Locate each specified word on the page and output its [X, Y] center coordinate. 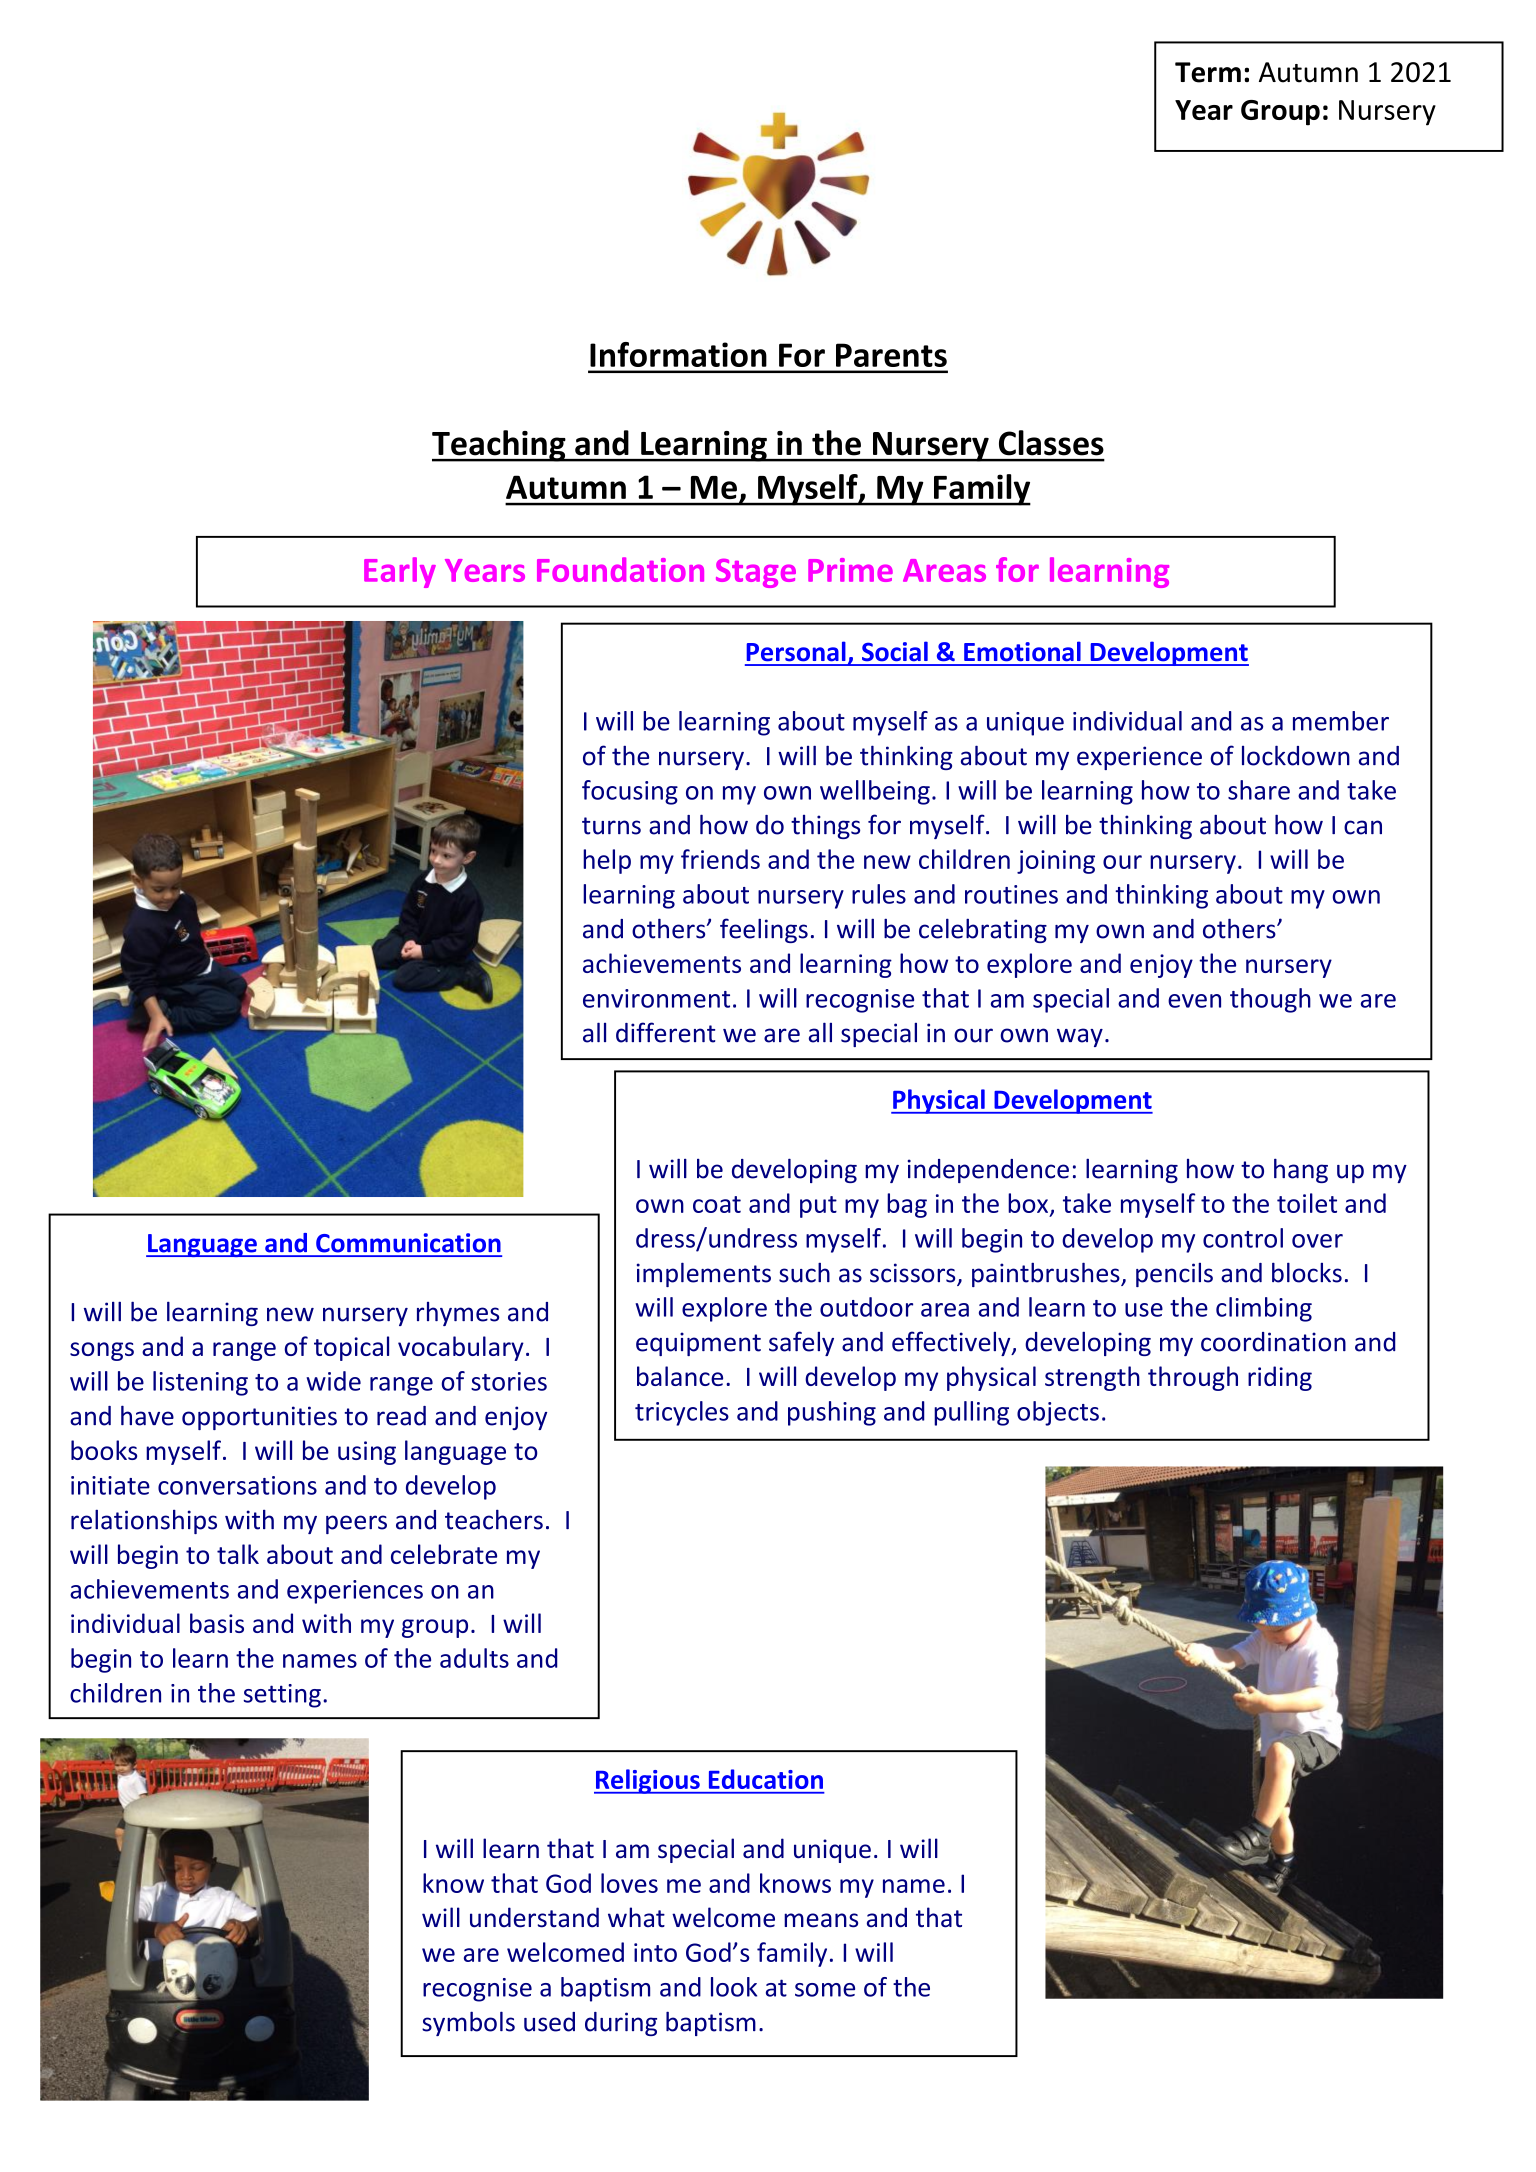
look [734, 1987]
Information [678, 354]
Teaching [500, 446]
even [1194, 1001]
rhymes [458, 1314]
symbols [468, 2023]
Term [1208, 72]
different [665, 1032]
